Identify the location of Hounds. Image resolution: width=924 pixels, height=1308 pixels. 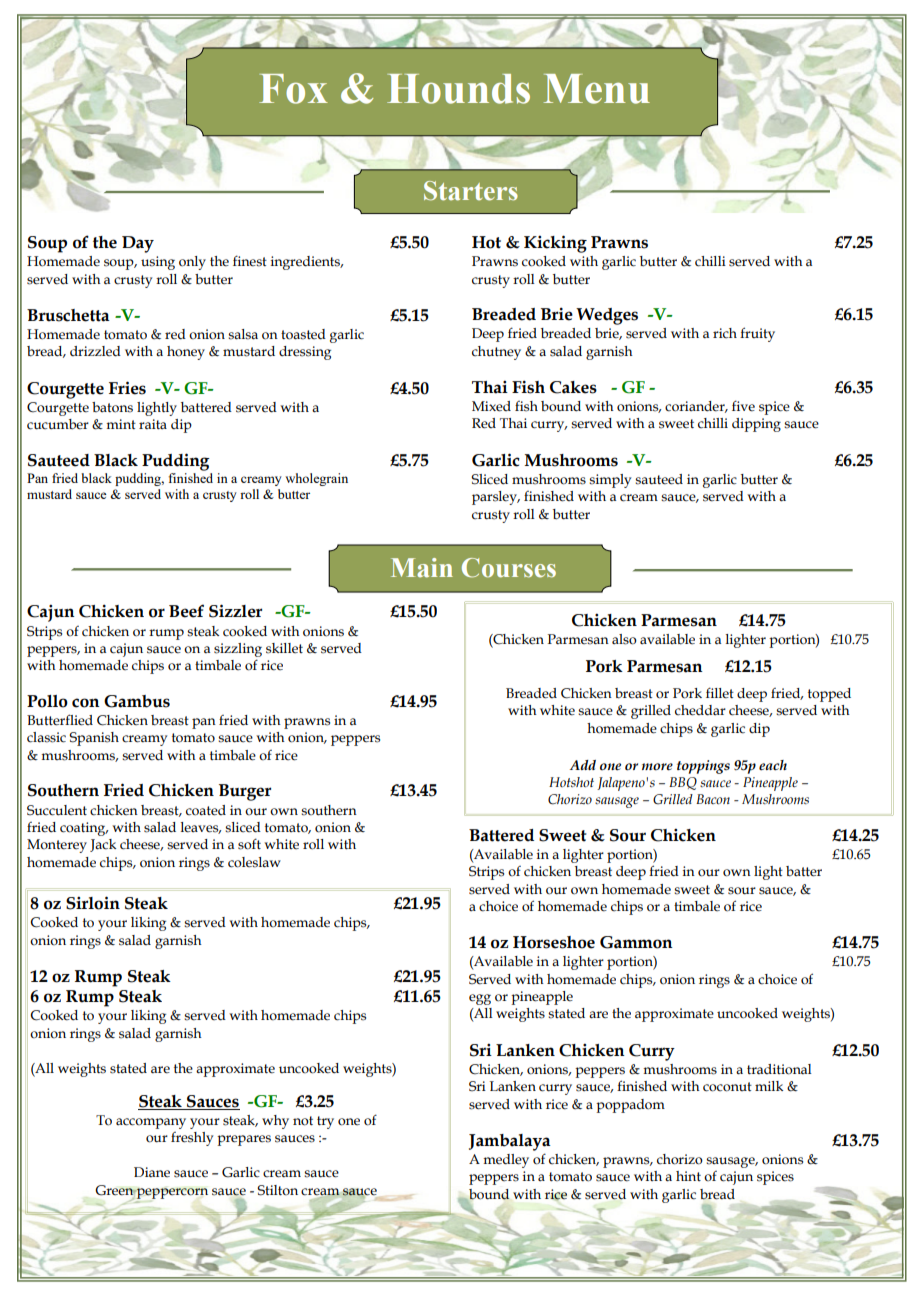
(458, 89).
